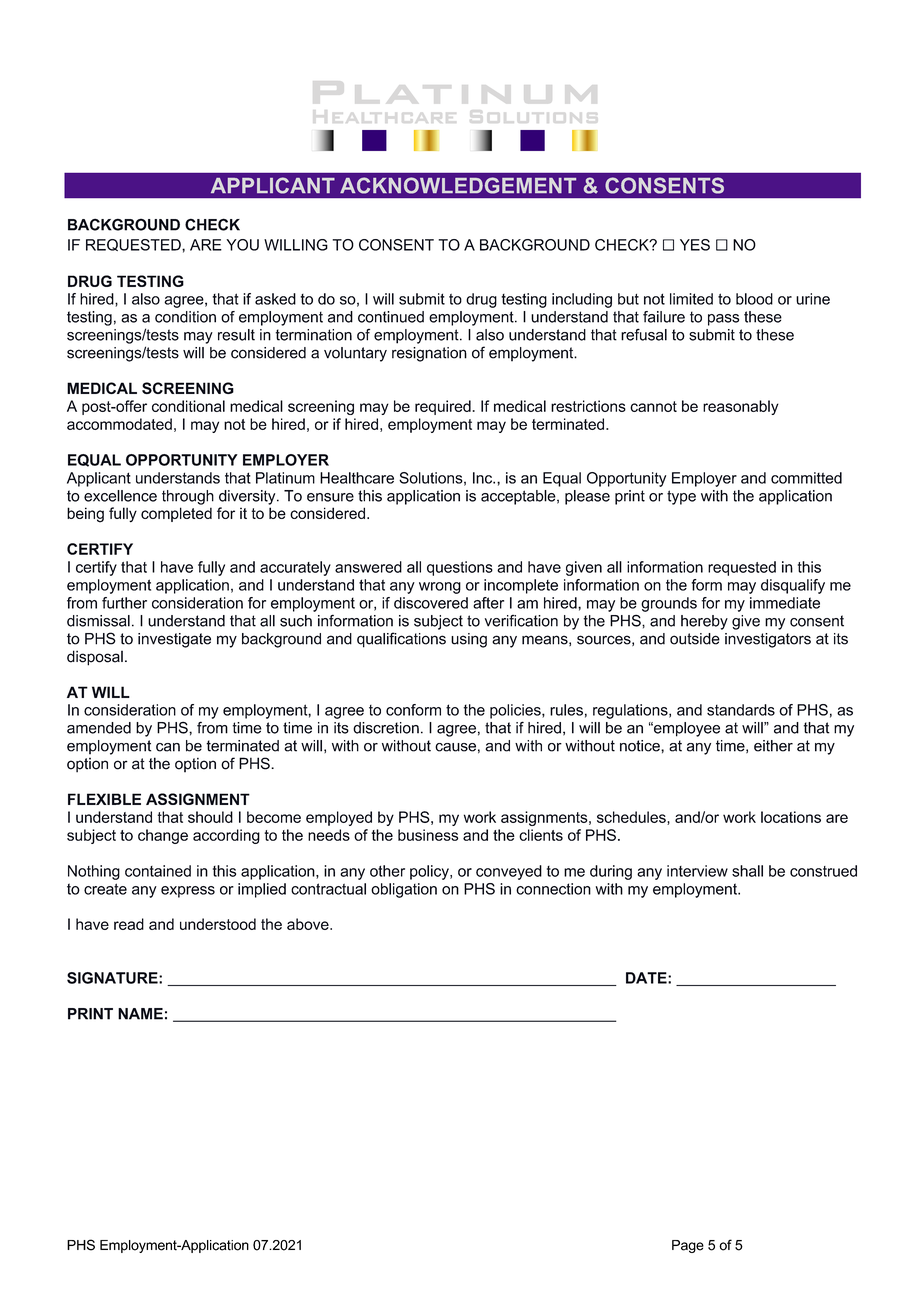 The image size is (924, 1308). I want to click on YES, so click(695, 245).
